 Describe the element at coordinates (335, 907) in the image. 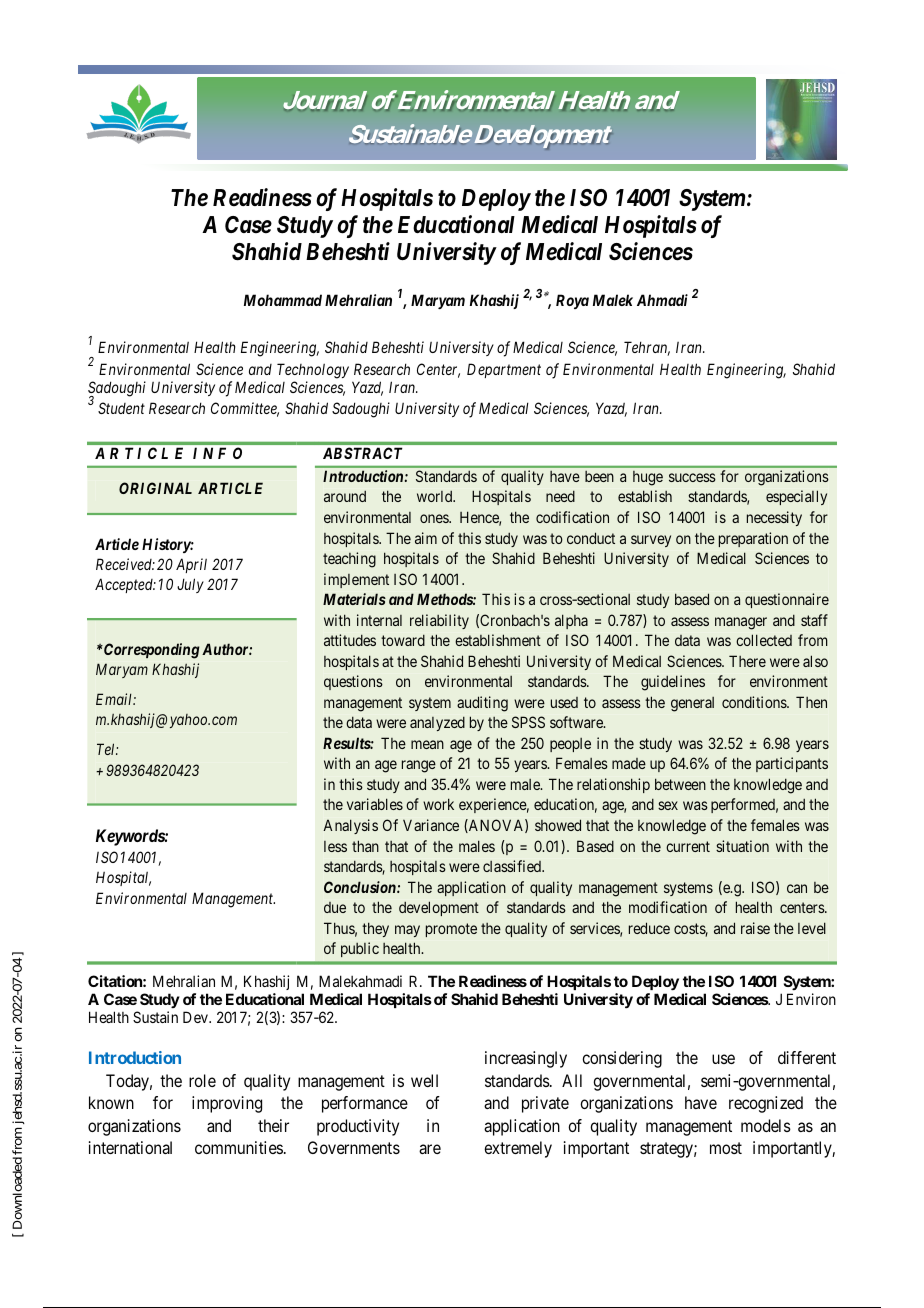

I see `due` at that location.
